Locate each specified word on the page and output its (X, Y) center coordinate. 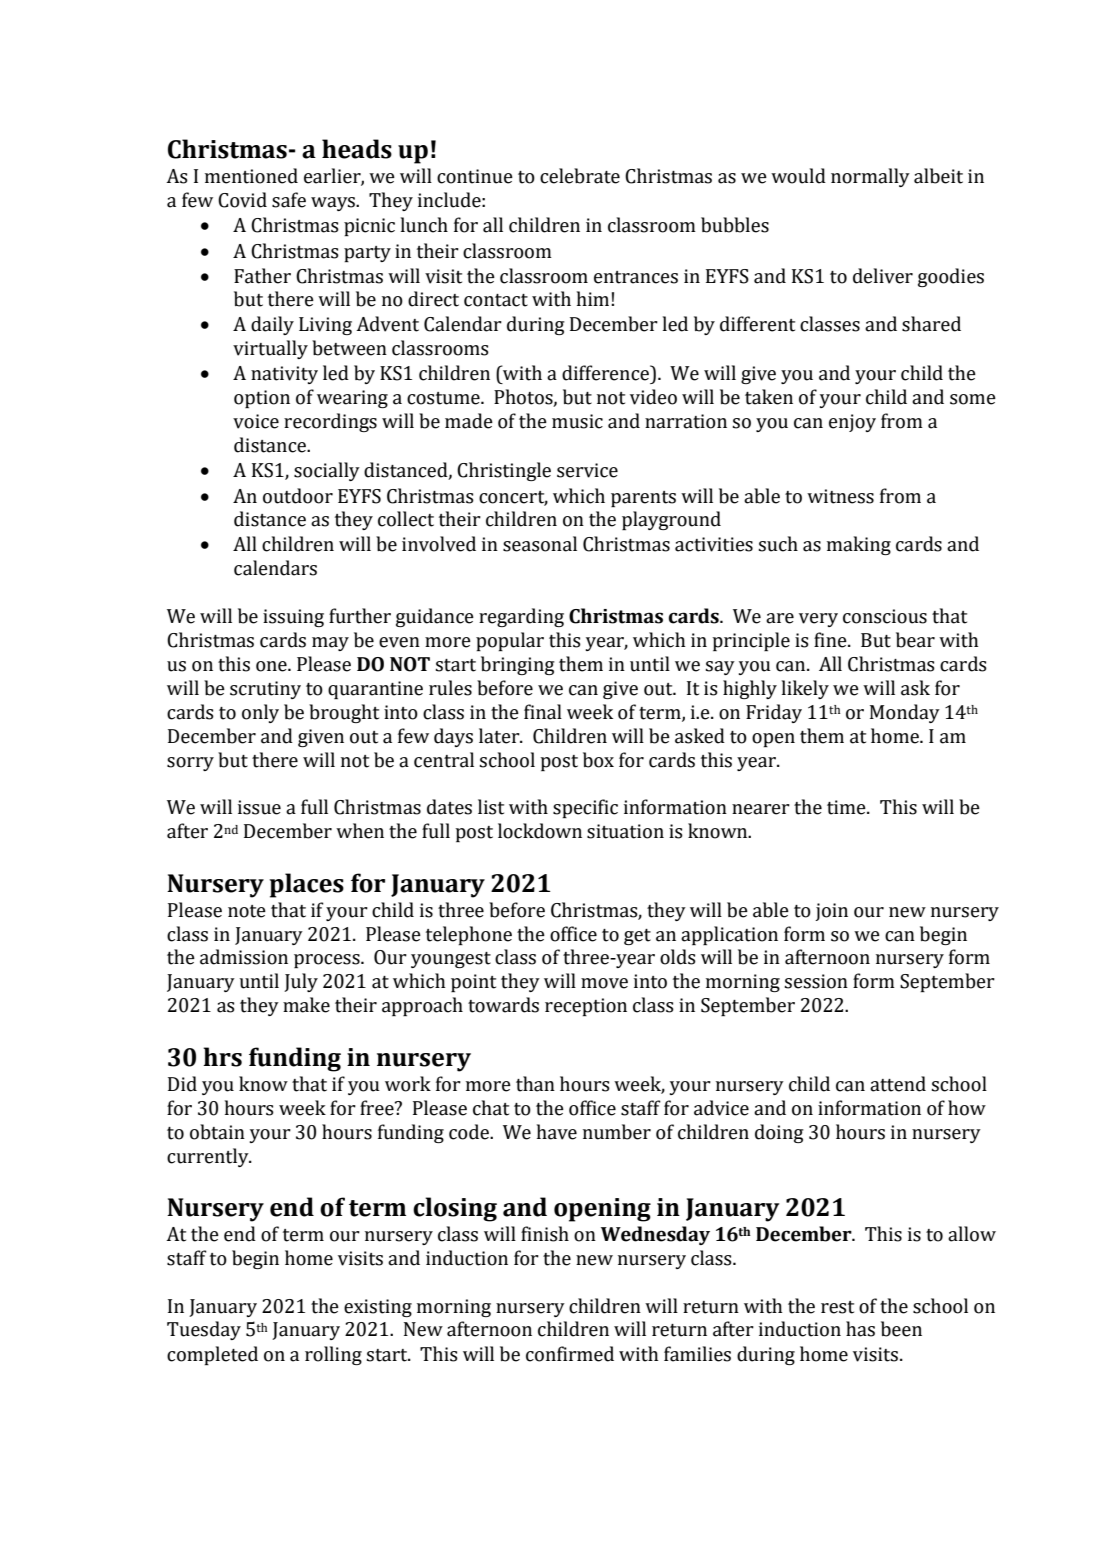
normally (870, 177)
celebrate (580, 176)
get (637, 937)
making (859, 545)
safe (289, 200)
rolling (333, 1355)
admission (244, 957)
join (831, 912)
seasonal (540, 544)
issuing (293, 618)
